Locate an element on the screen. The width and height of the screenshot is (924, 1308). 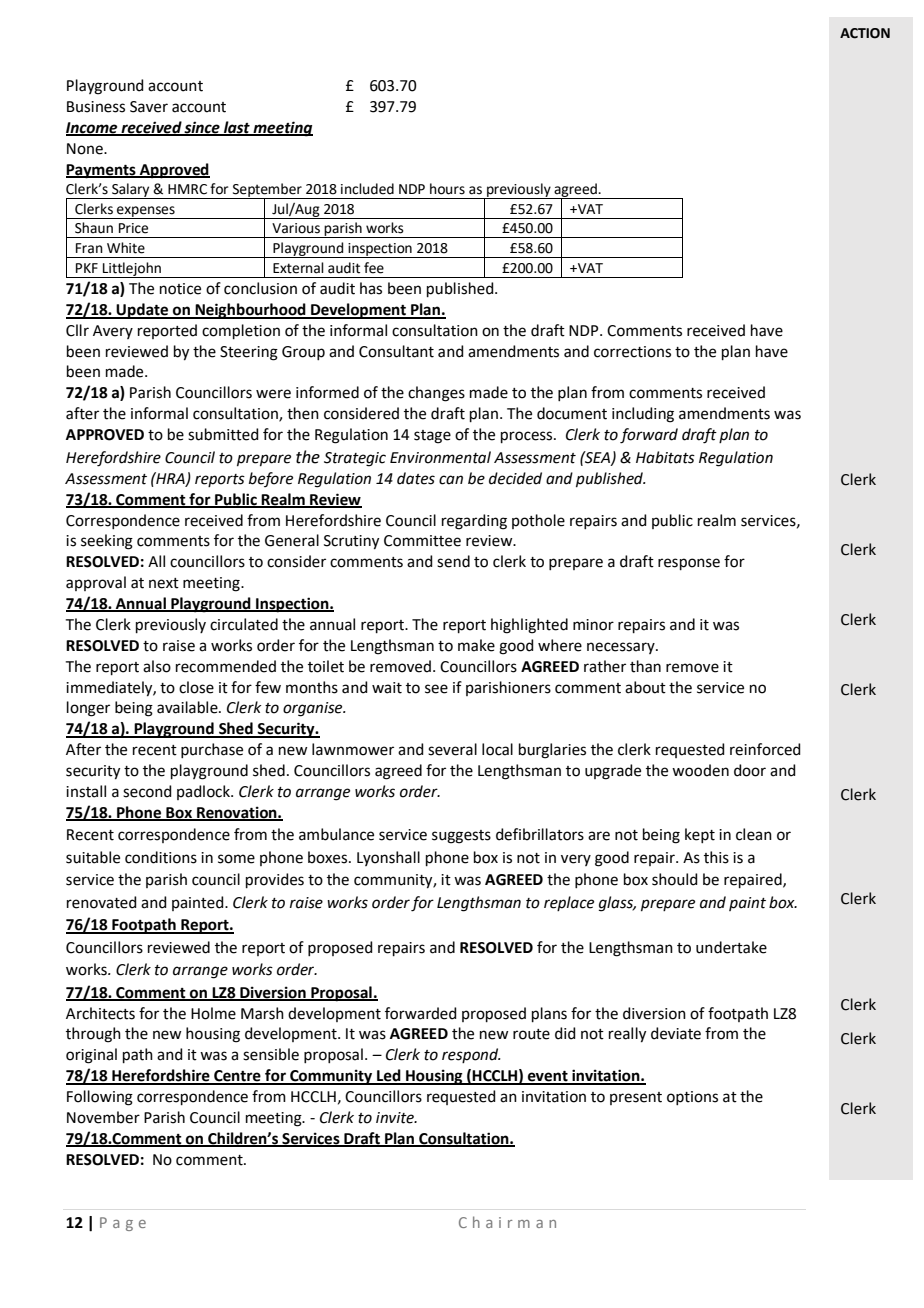
hours is located at coordinates (447, 189).
